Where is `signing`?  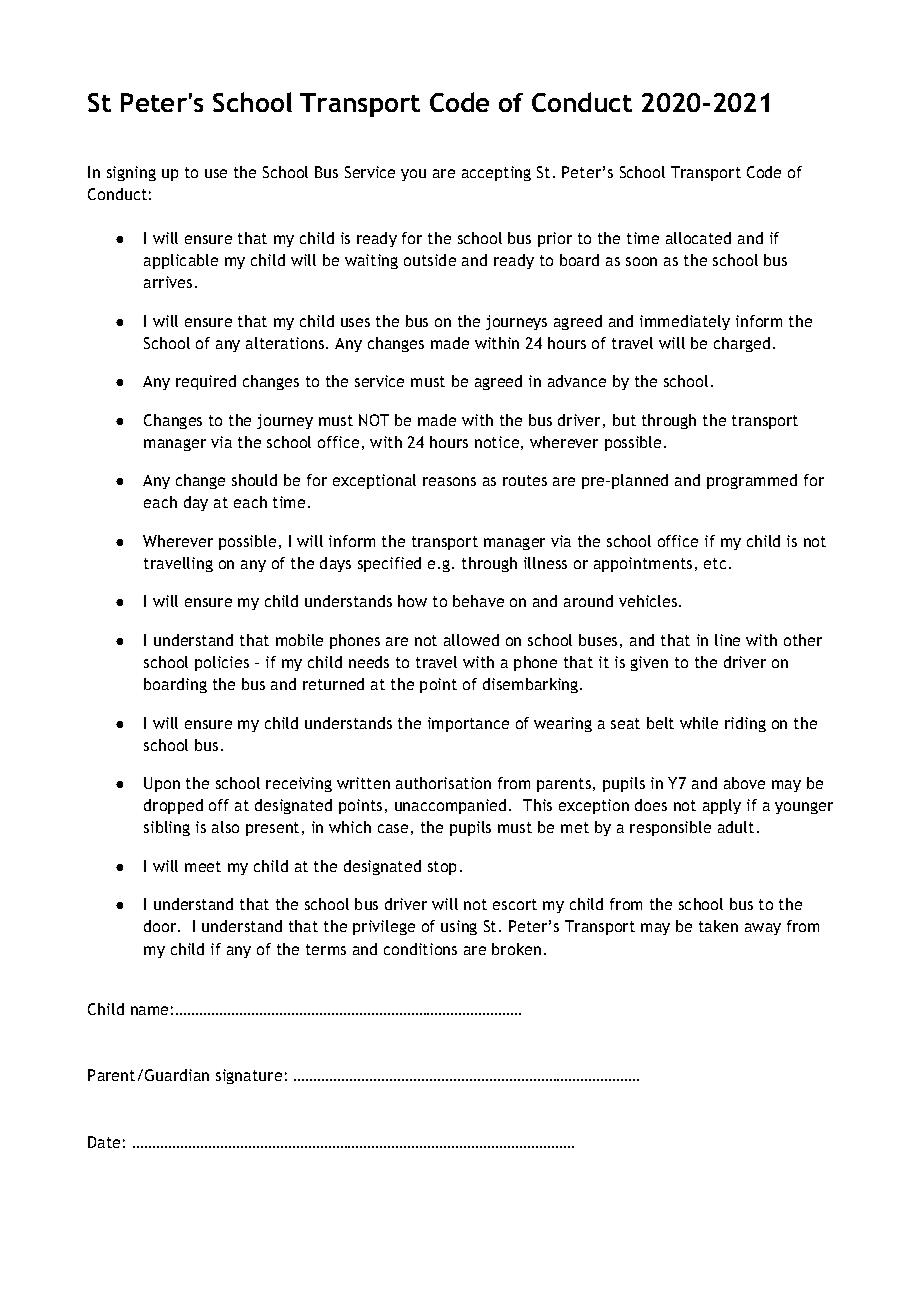
signing is located at coordinates (131, 173).
